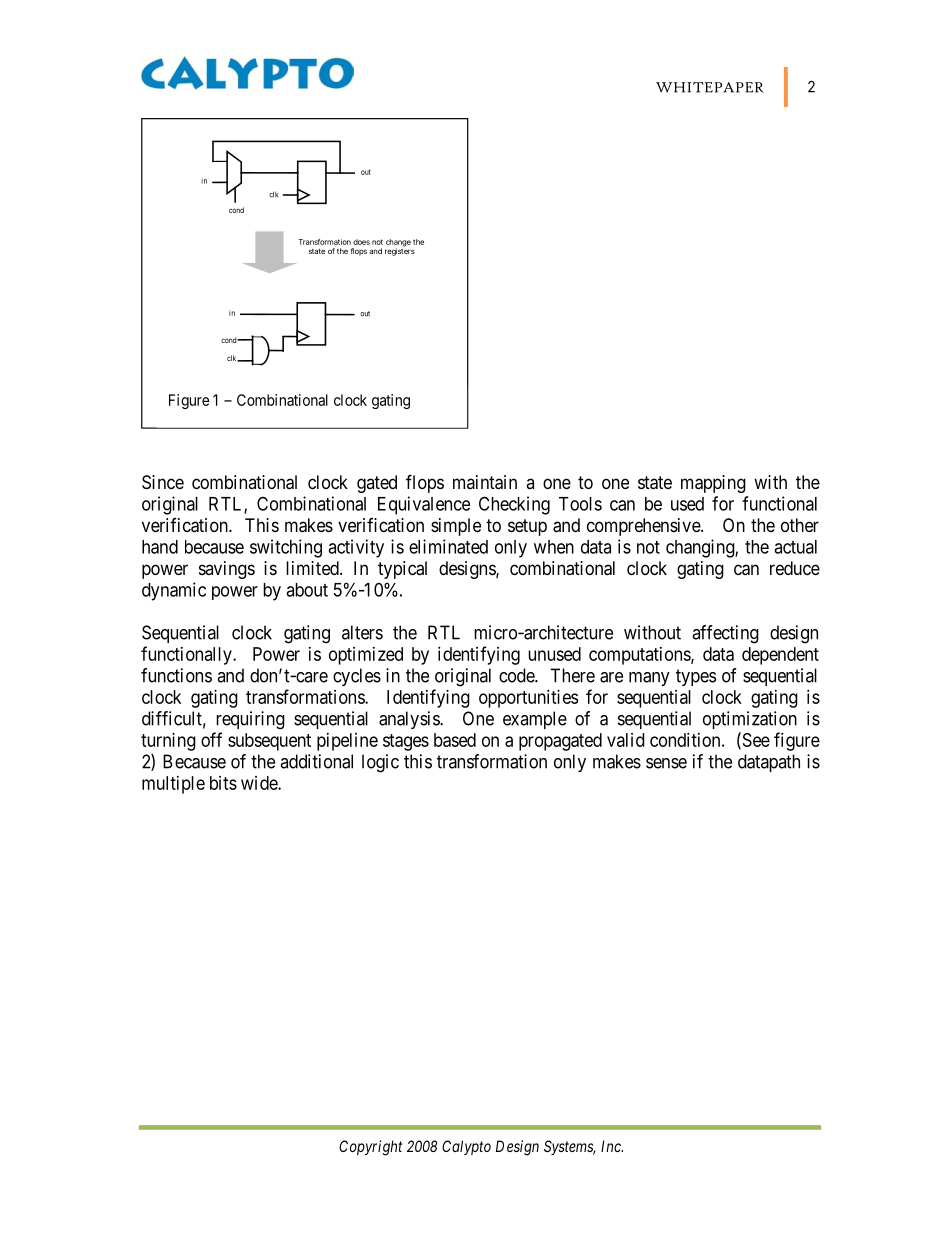 The width and height of the screenshot is (952, 1233). Describe the element at coordinates (666, 763) in the screenshot. I see `sense` at that location.
